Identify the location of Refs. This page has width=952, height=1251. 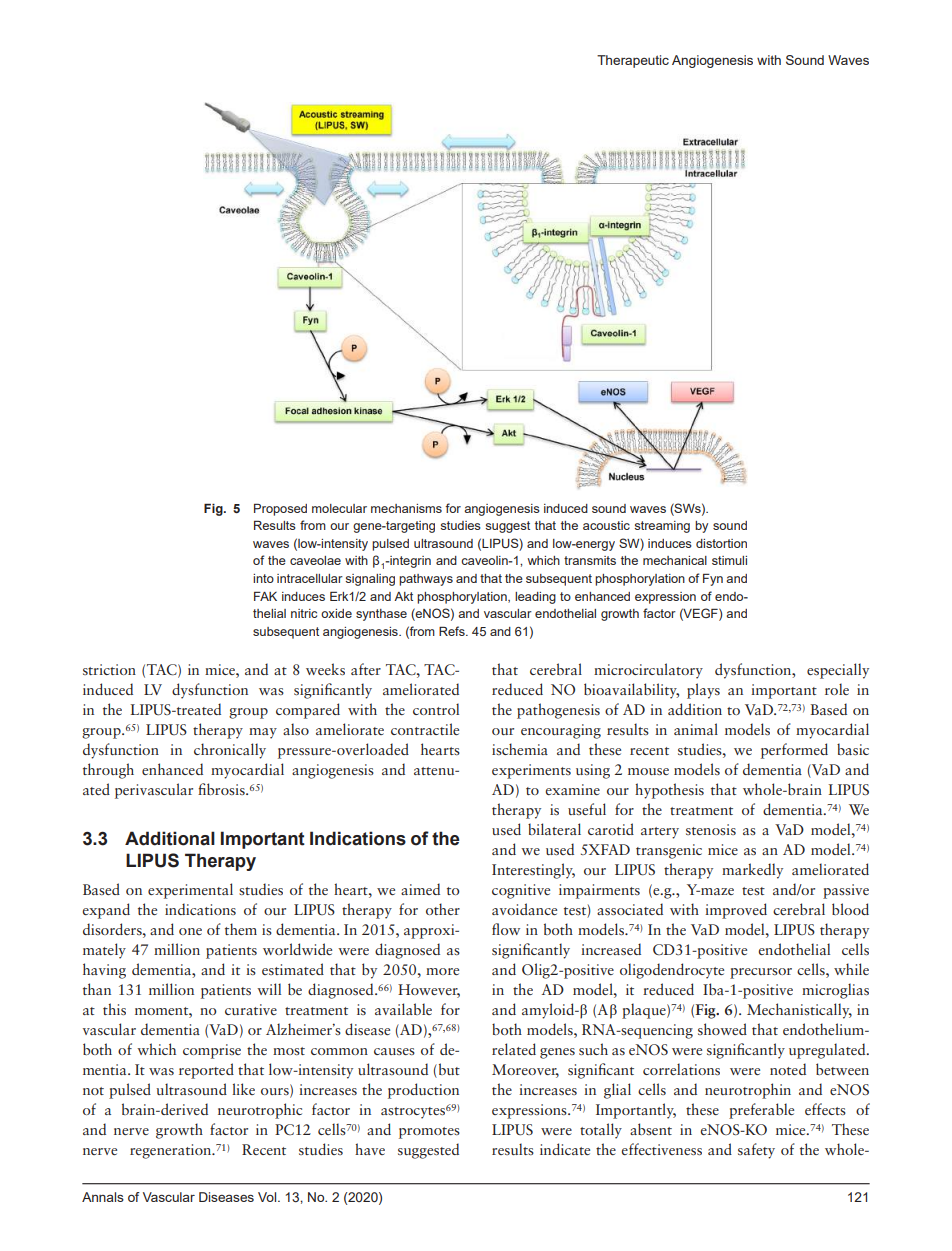
(453, 631).
